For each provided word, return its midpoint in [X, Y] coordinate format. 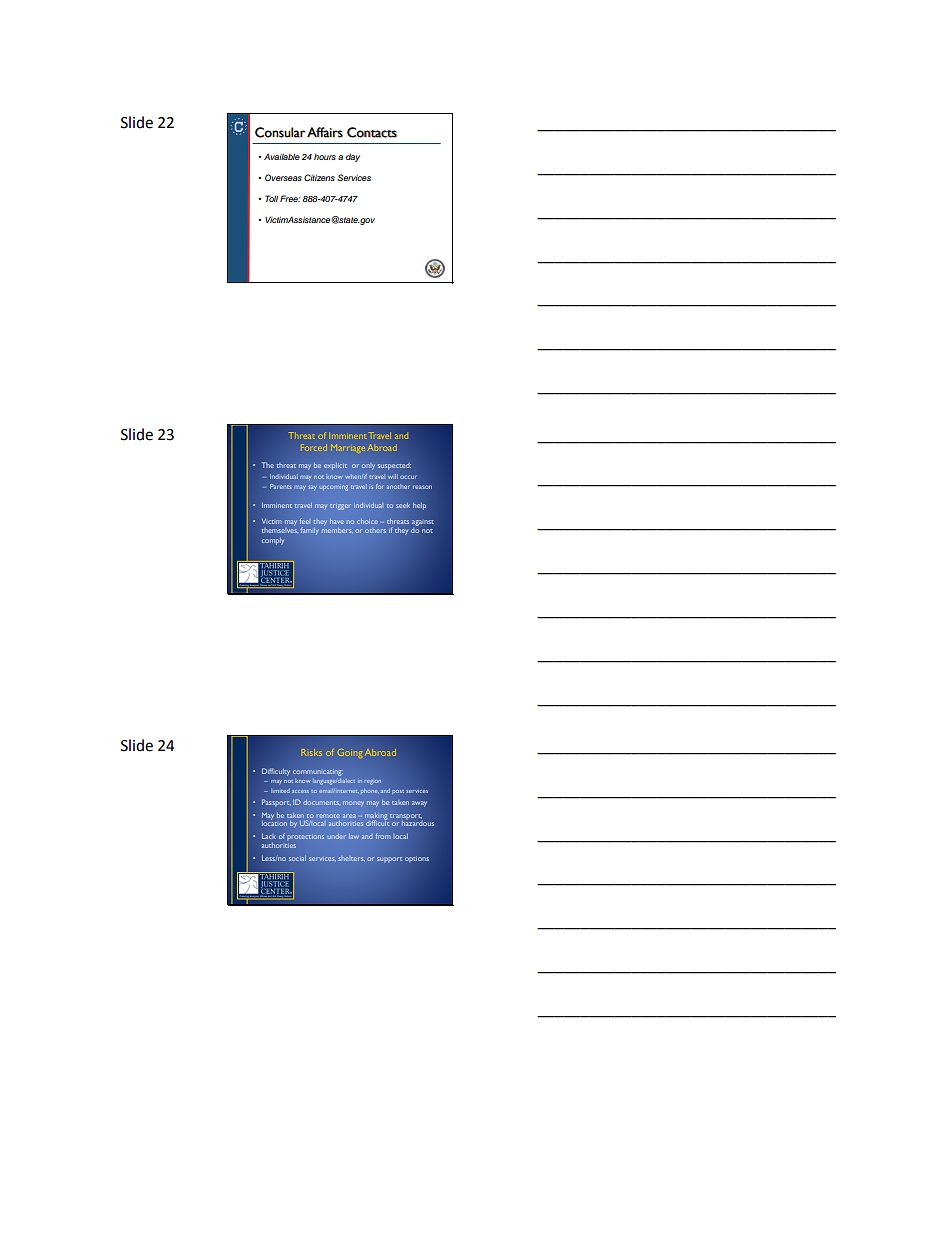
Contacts [372, 132]
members [337, 529]
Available [282, 156]
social [297, 858]
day [353, 157]
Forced [314, 447]
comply [273, 541]
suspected [394, 467]
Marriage [346, 448]
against [423, 523]
